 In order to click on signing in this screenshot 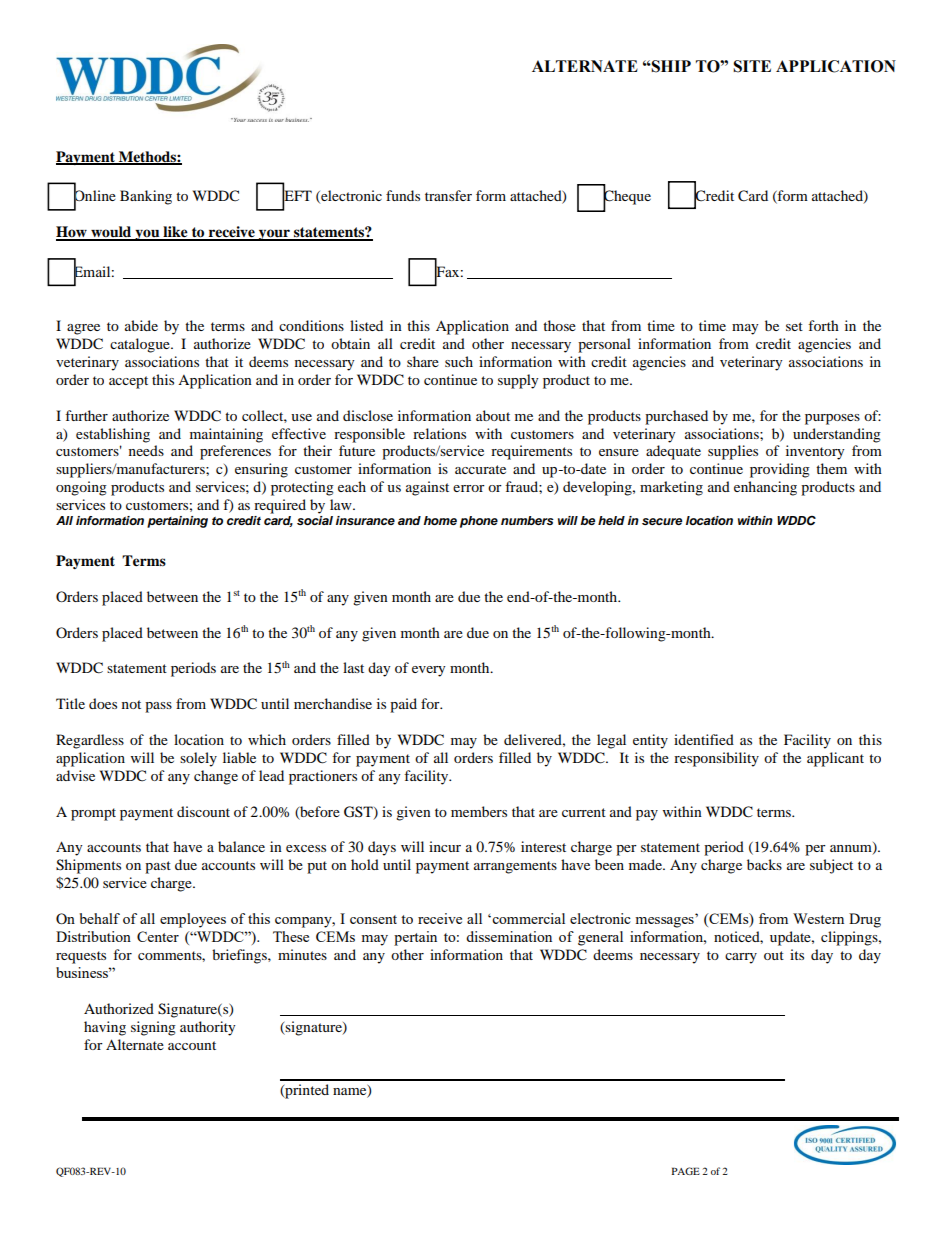, I will do `click(153, 1028)`.
